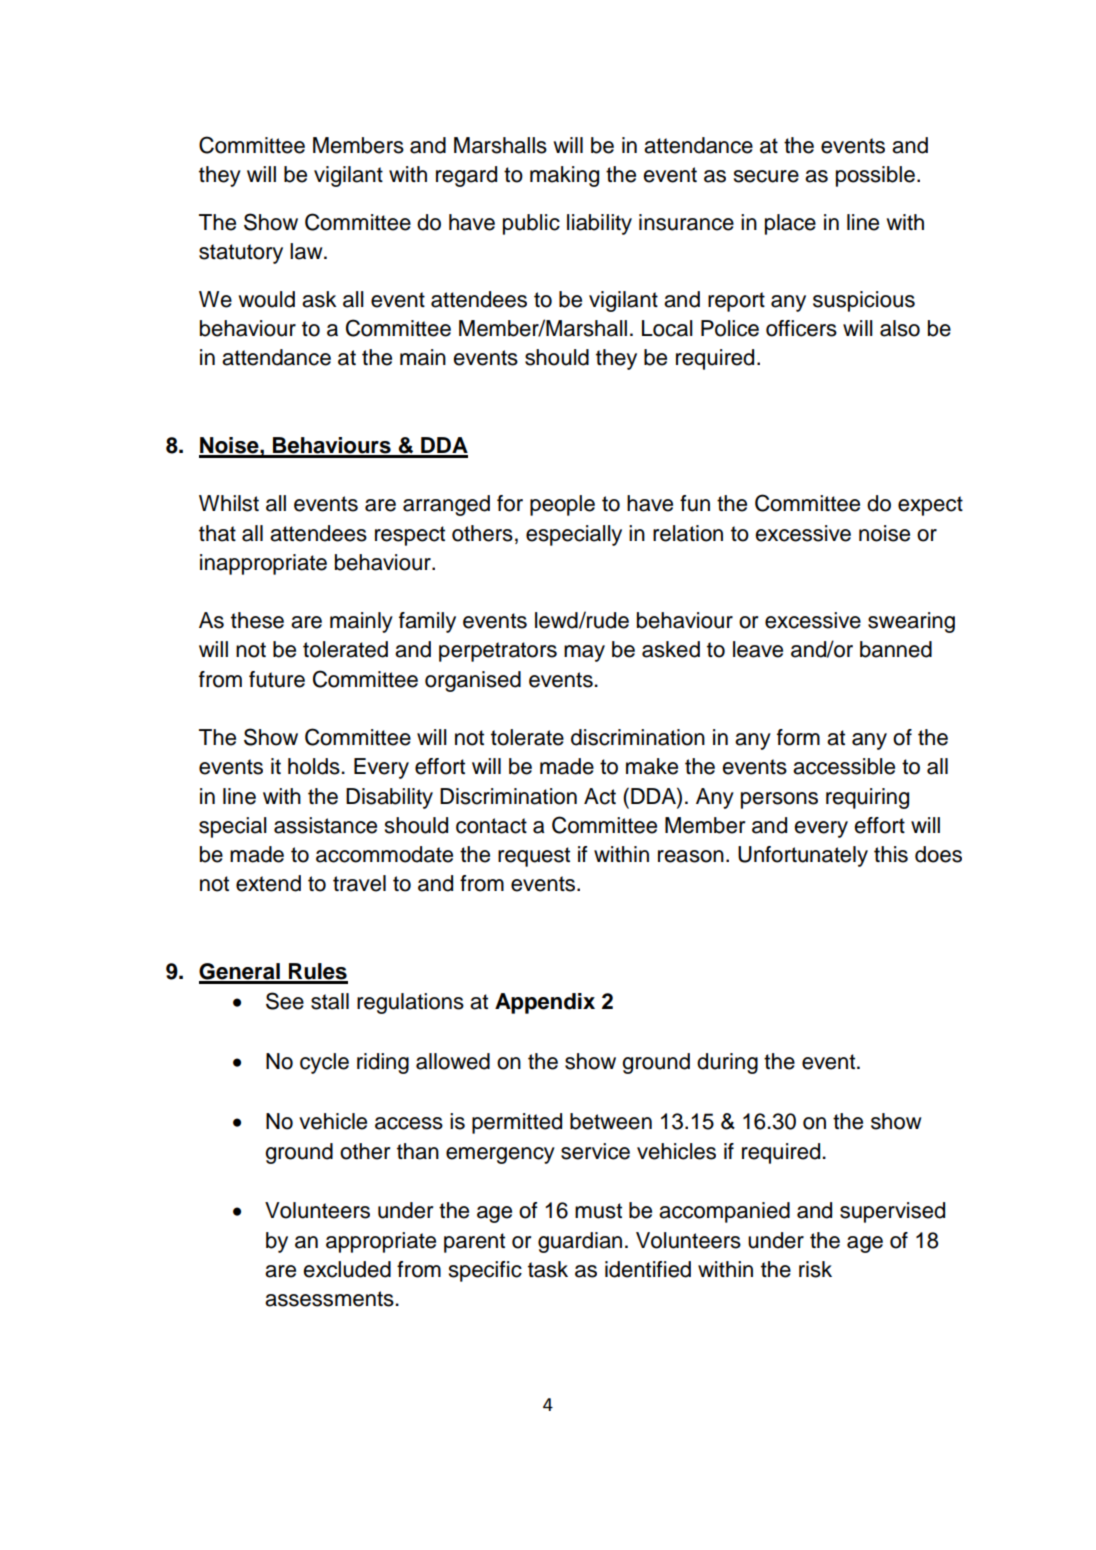  What do you see at coordinates (562, 505) in the document?
I see `people` at bounding box center [562, 505].
